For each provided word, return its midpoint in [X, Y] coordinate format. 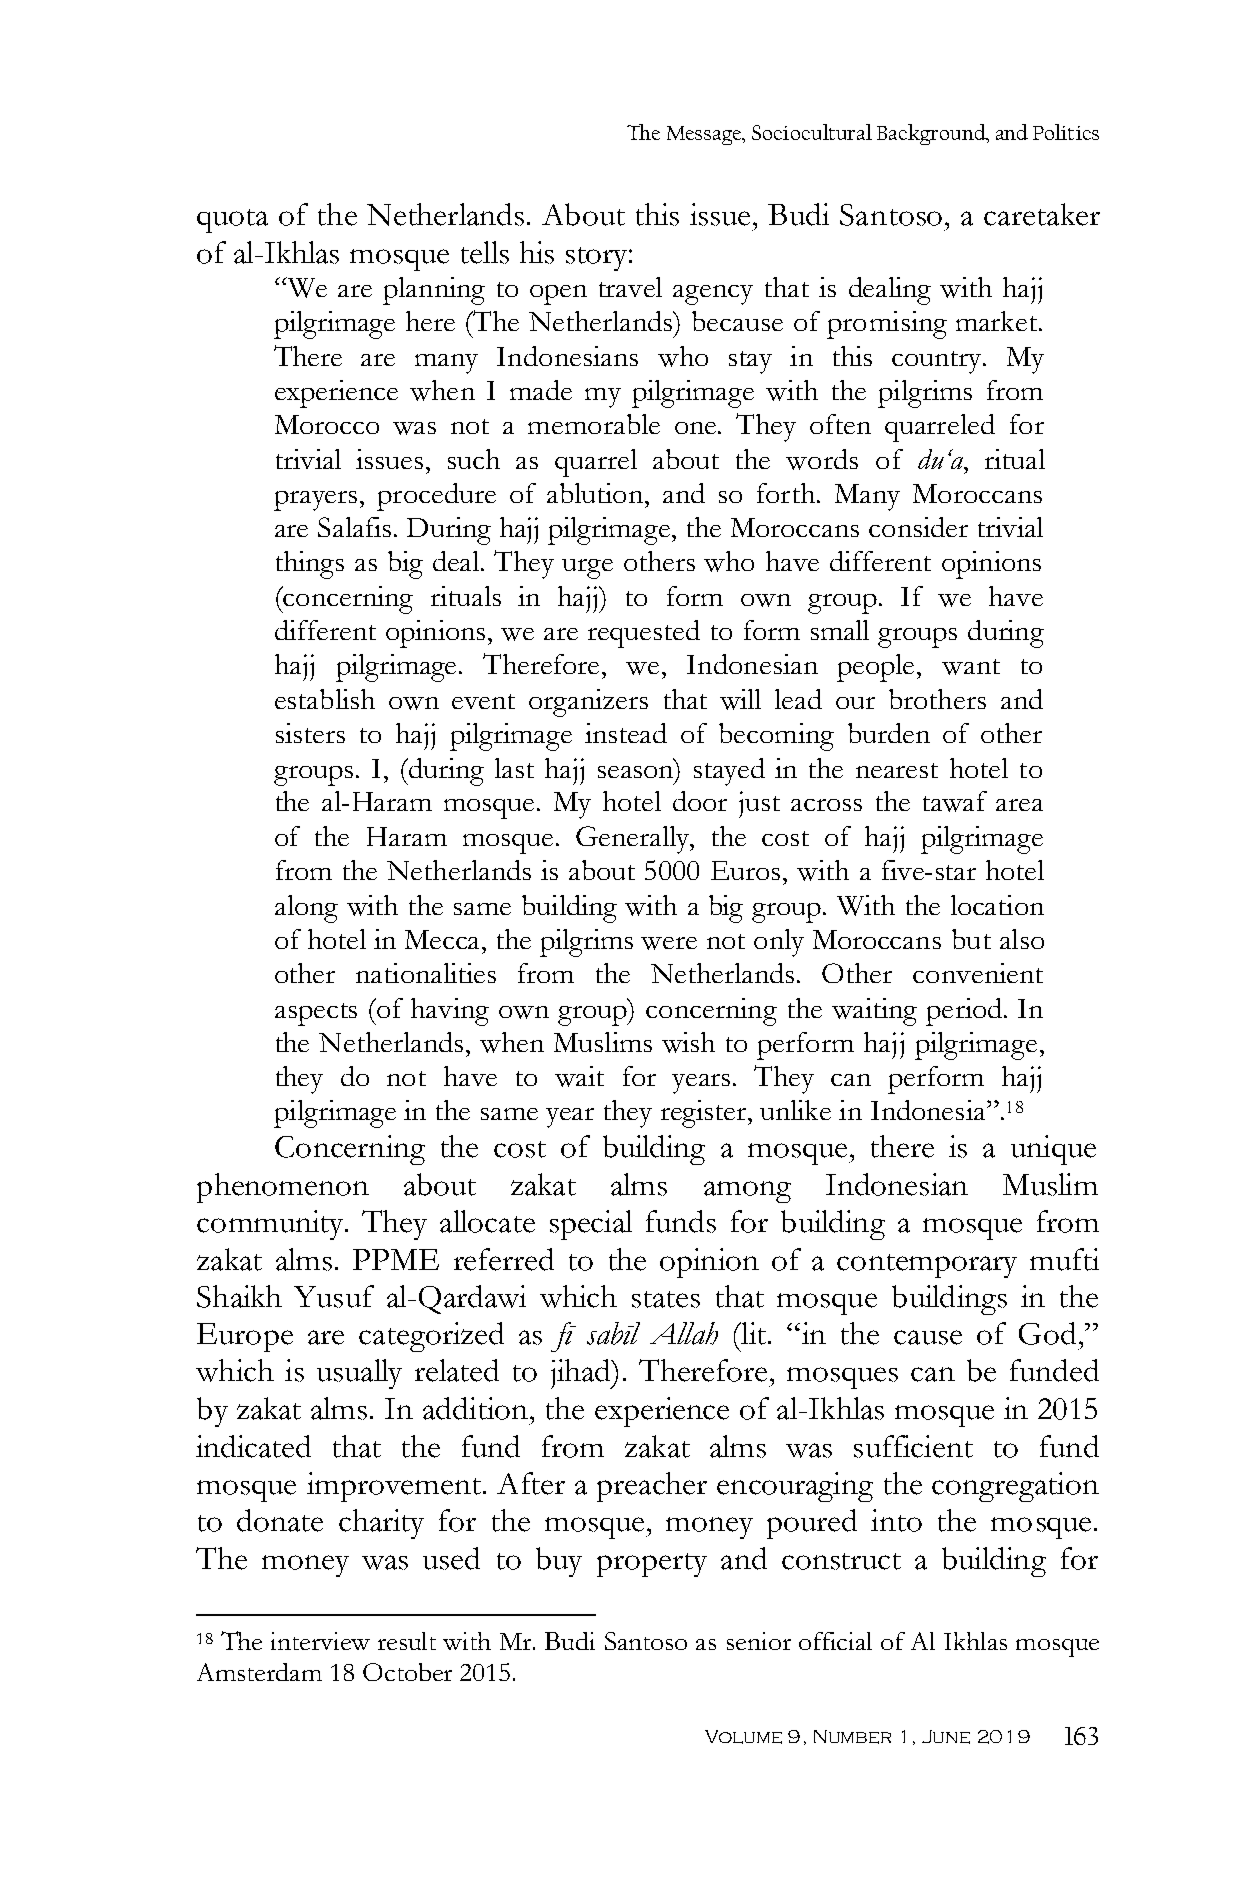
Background [932, 134]
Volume [743, 1737]
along [306, 909]
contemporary [927, 1266]
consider [918, 527]
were [669, 943]
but [971, 939]
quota [232, 221]
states [666, 1299]
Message [706, 135]
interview [320, 1641]
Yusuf [334, 1296]
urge [587, 569]
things [310, 565]
